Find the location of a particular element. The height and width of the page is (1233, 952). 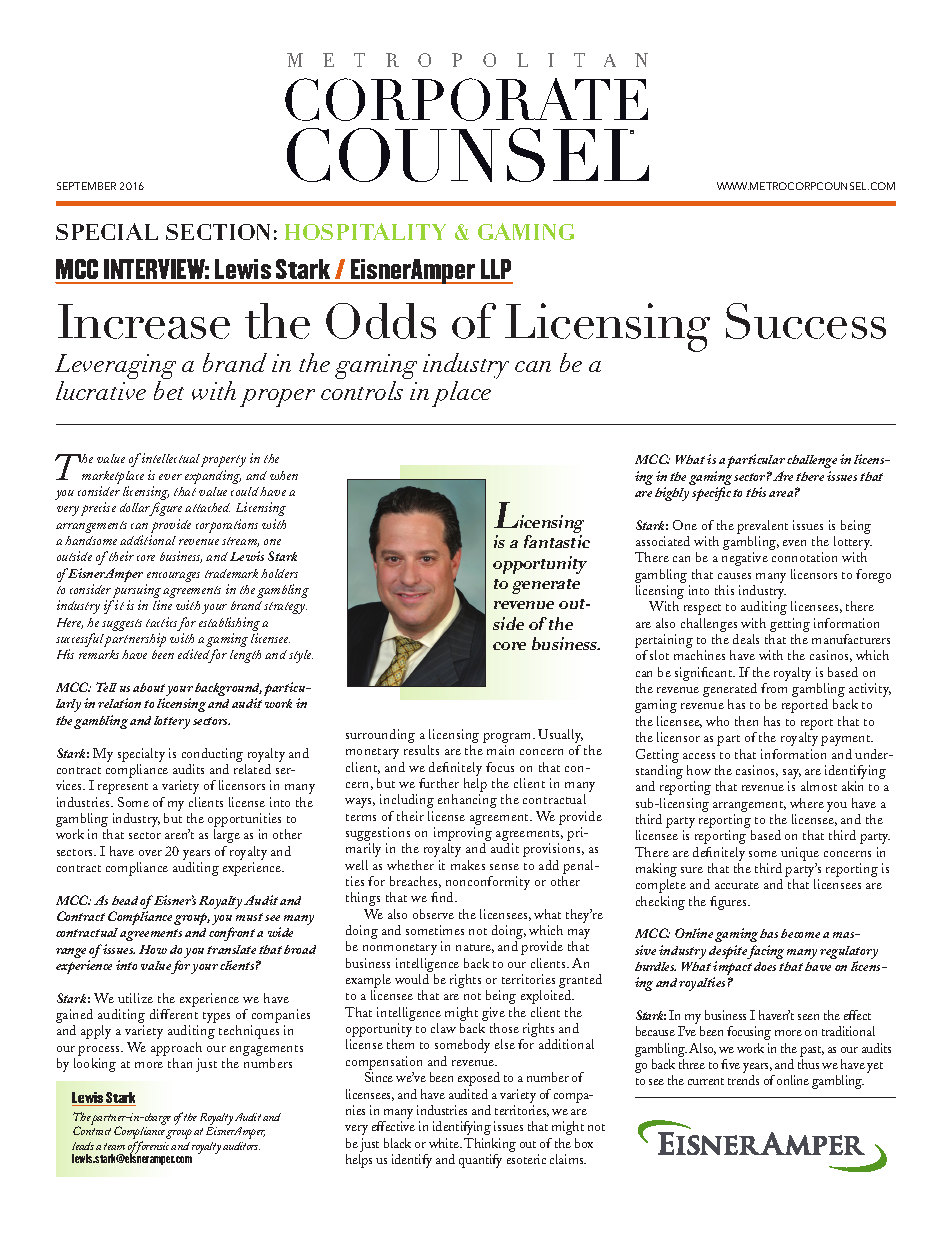

Thinking is located at coordinates (490, 1145).
